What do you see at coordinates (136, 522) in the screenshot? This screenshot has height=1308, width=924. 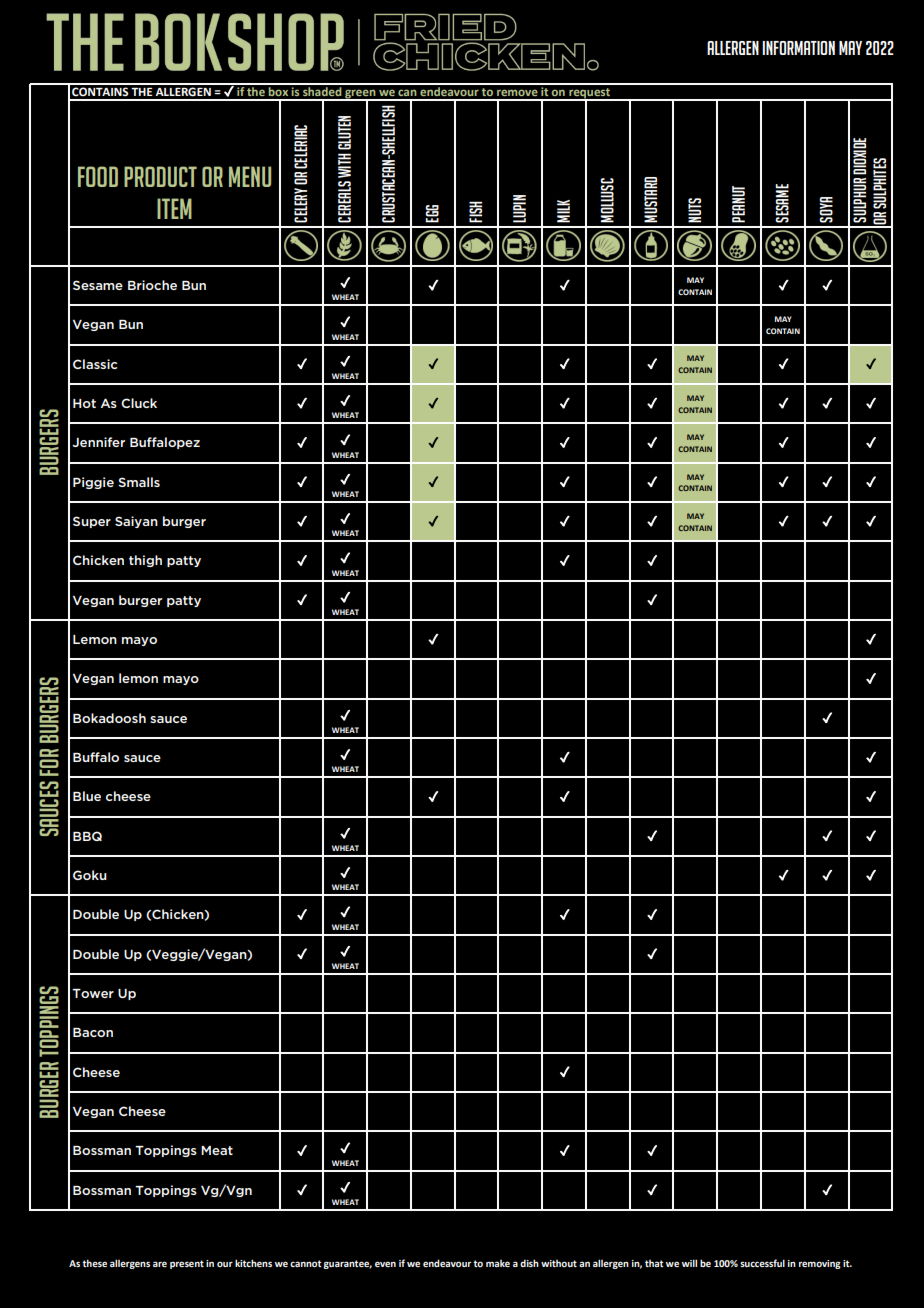 I see `Saiyan` at bounding box center [136, 522].
